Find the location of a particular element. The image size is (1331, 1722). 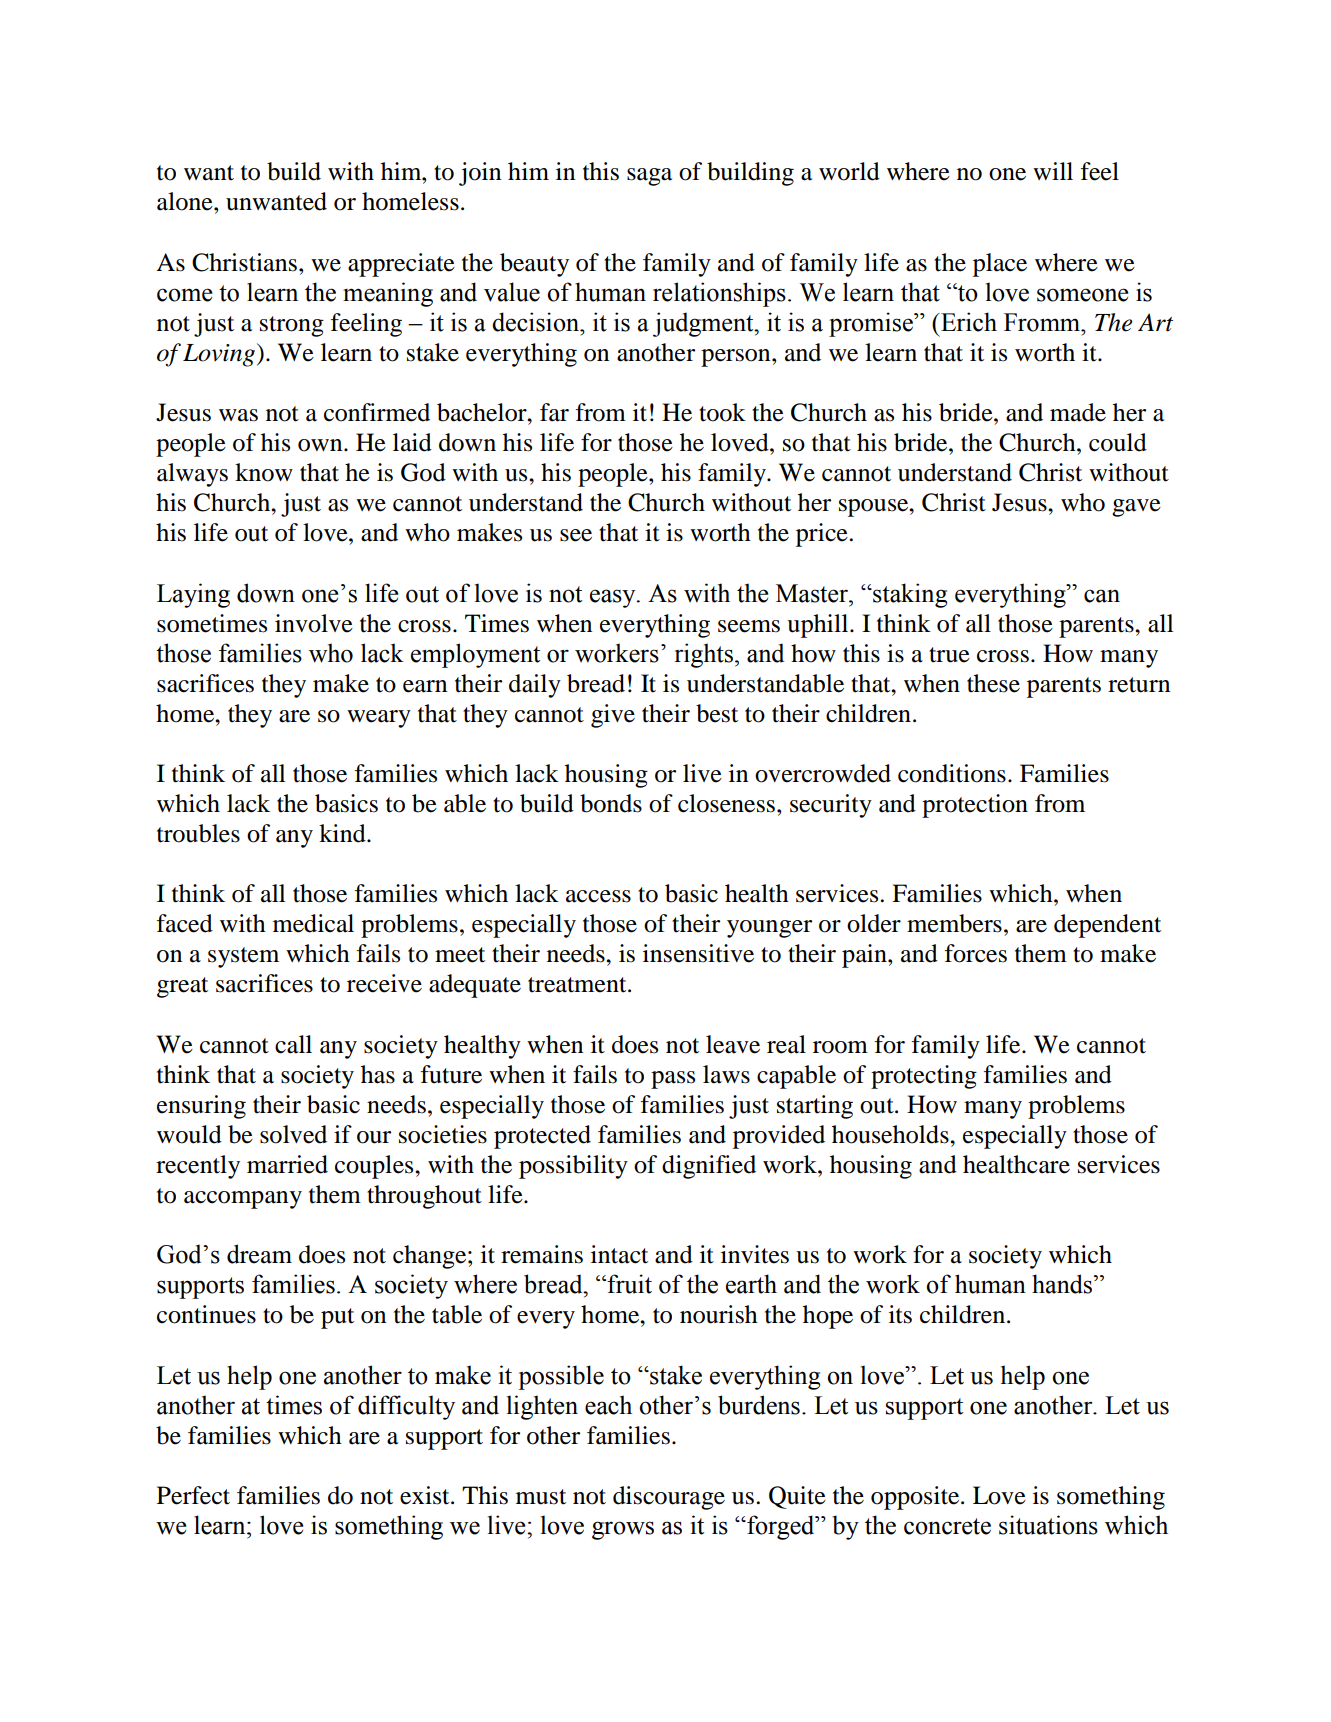

situations is located at coordinates (1048, 1525).
